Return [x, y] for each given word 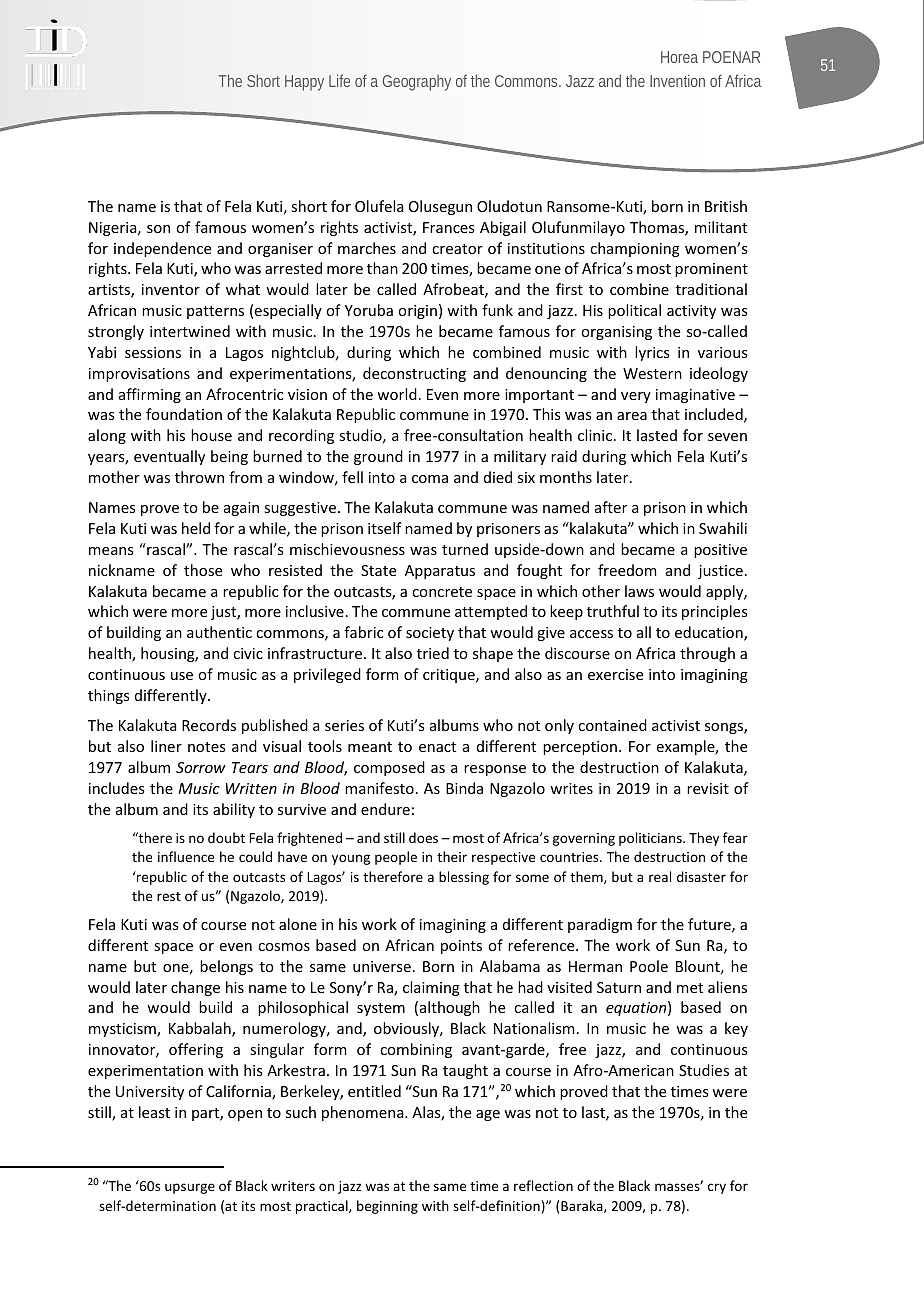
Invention [677, 80]
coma [430, 479]
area [632, 416]
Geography [417, 83]
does [423, 837]
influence [186, 856]
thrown [199, 477]
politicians [651, 839]
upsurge [190, 1188]
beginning [387, 1207]
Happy [304, 83]
